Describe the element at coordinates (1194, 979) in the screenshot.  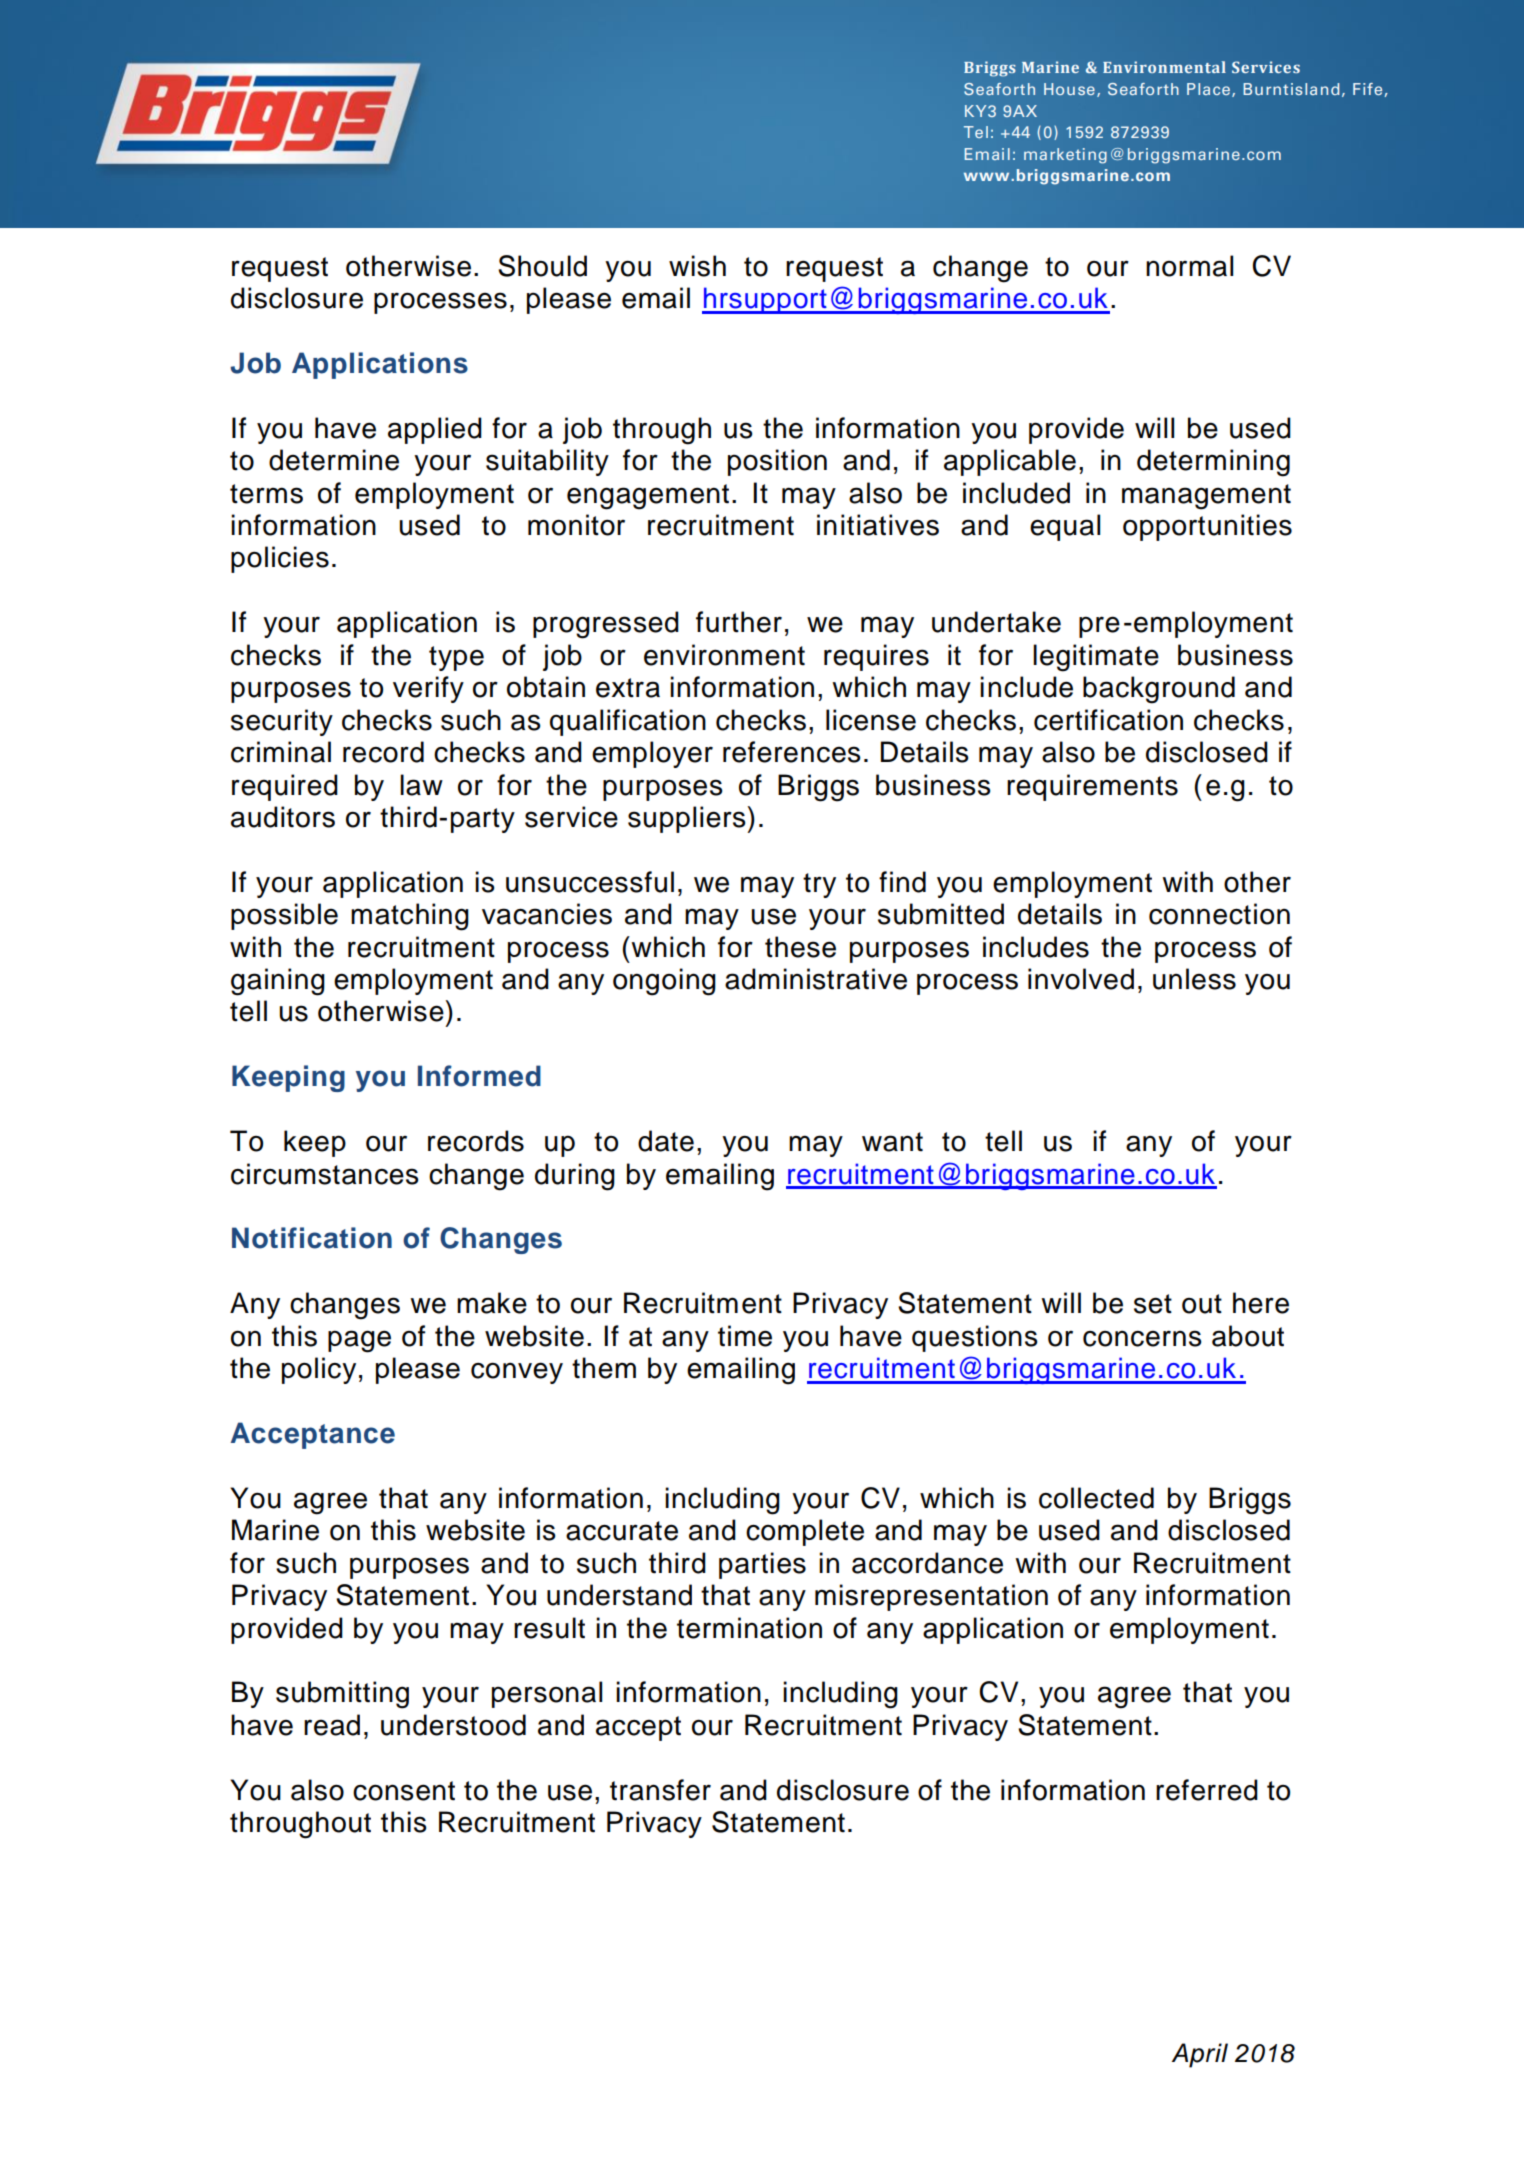
I see `unless` at that location.
